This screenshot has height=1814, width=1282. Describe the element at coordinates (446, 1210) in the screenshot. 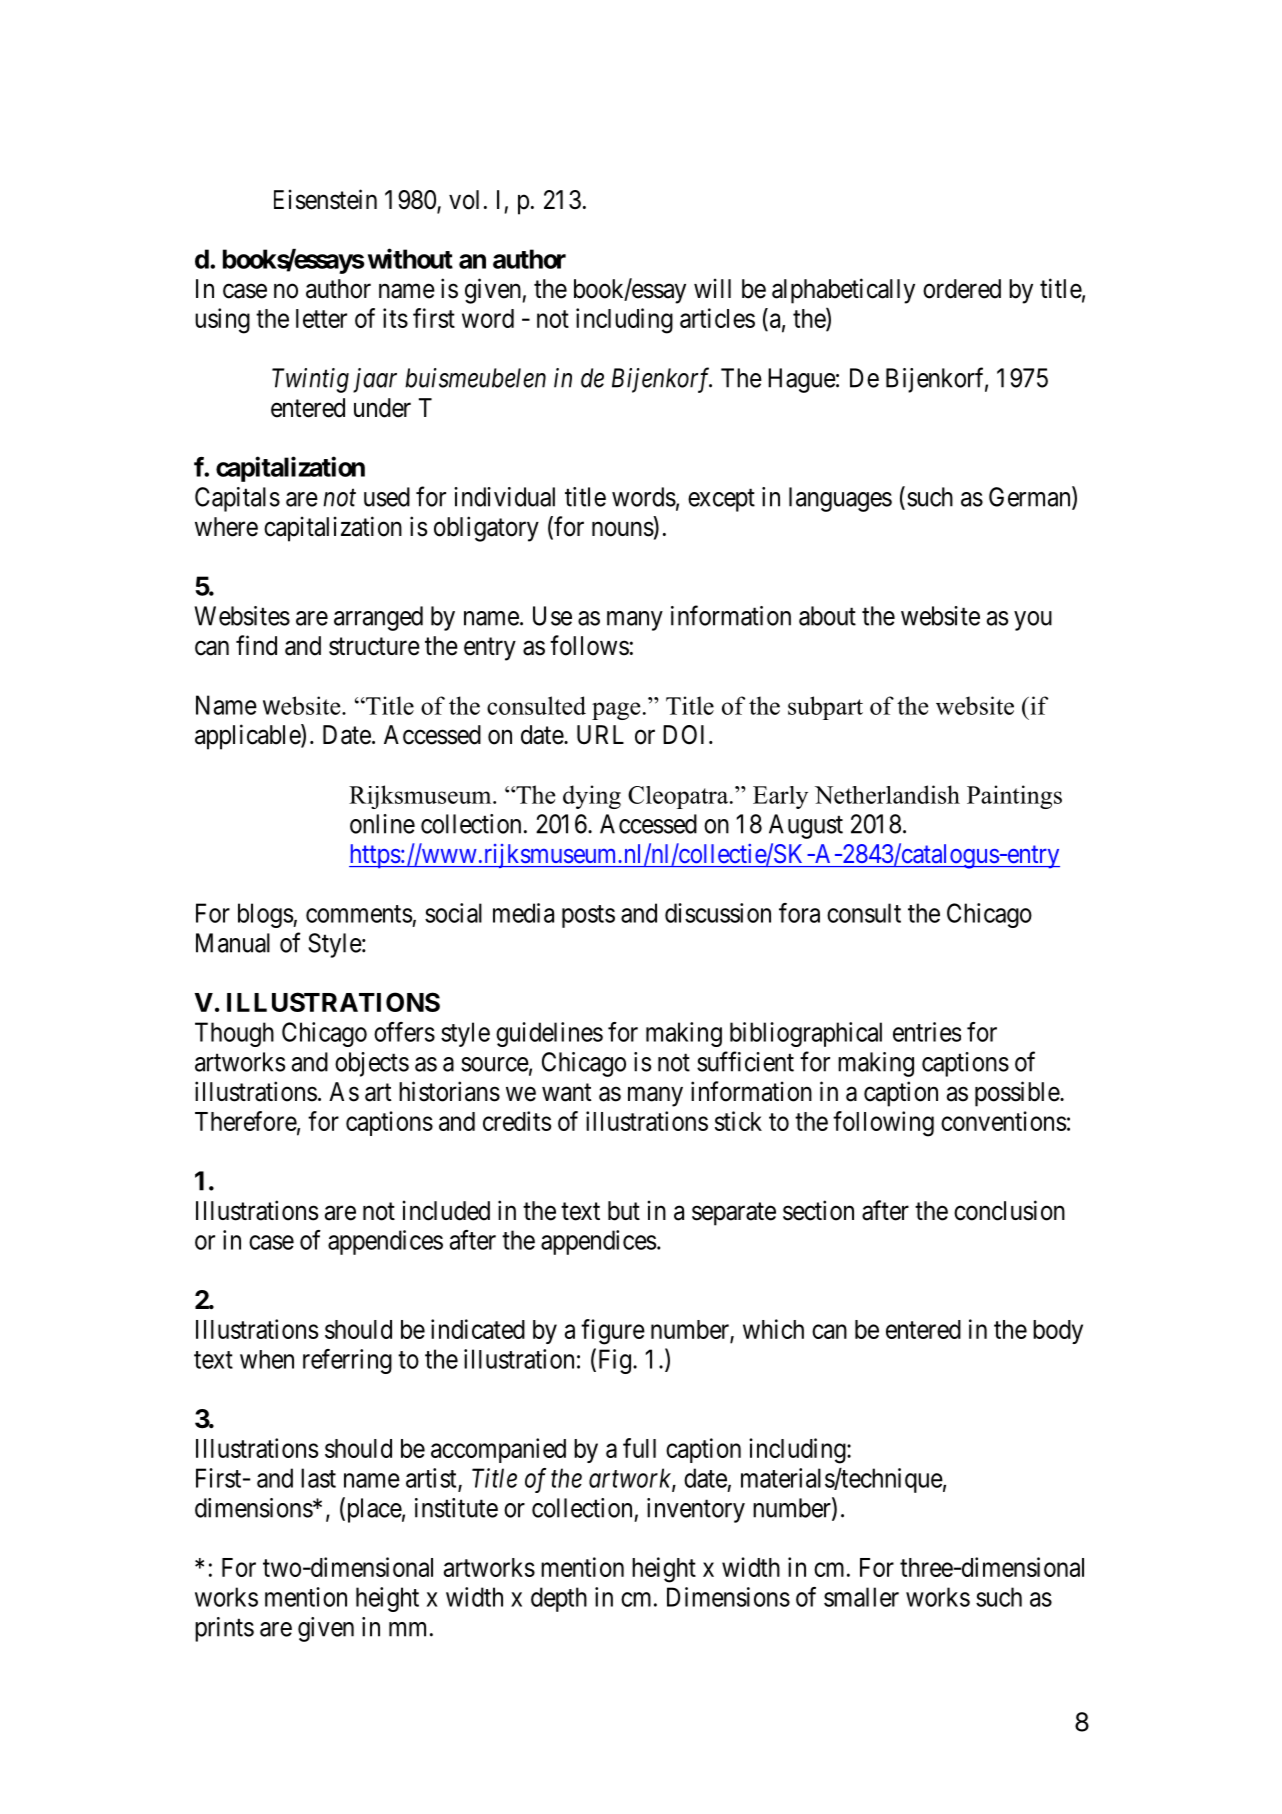

I see `included` at that location.
